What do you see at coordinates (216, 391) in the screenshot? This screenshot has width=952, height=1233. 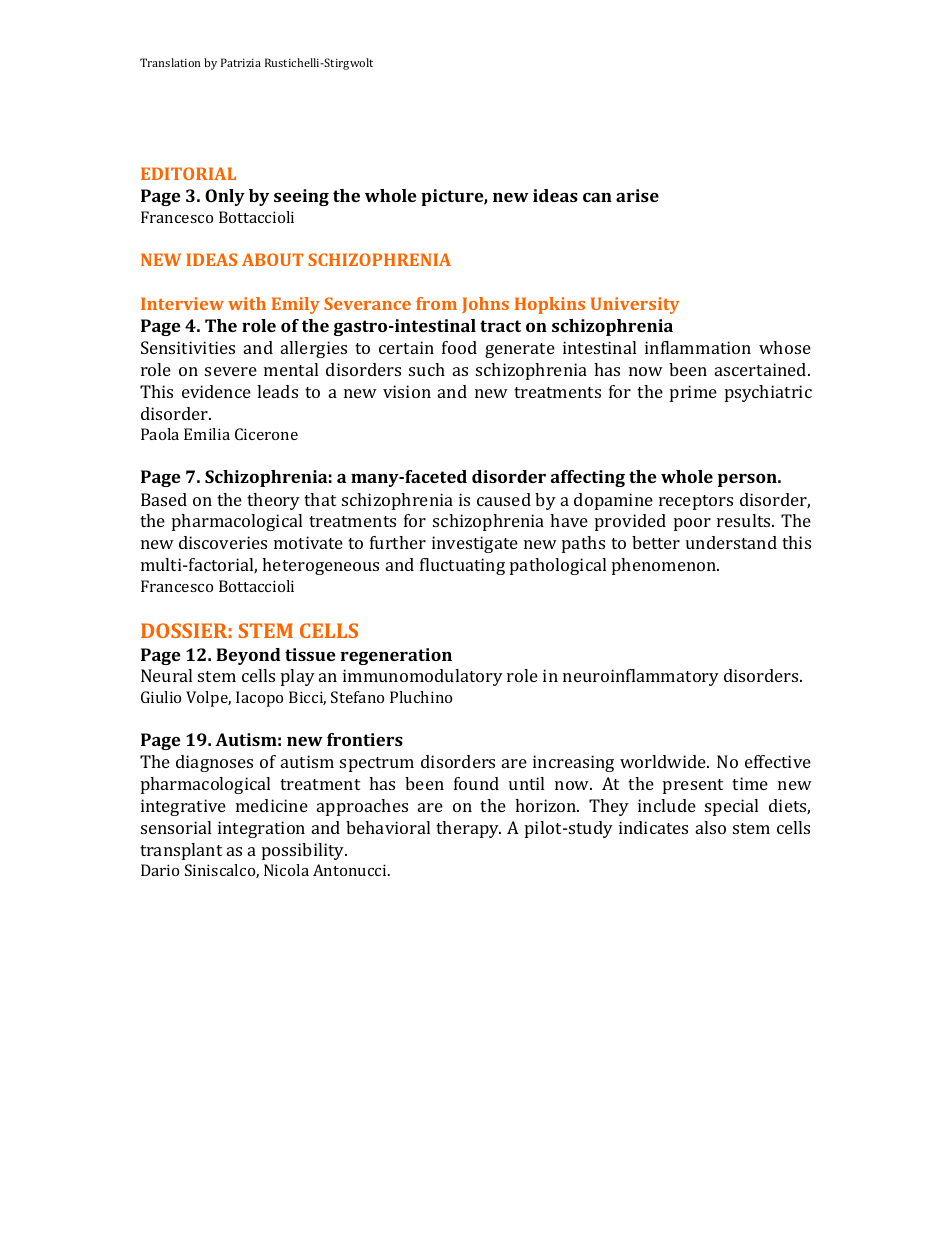 I see `evidence` at bounding box center [216, 391].
